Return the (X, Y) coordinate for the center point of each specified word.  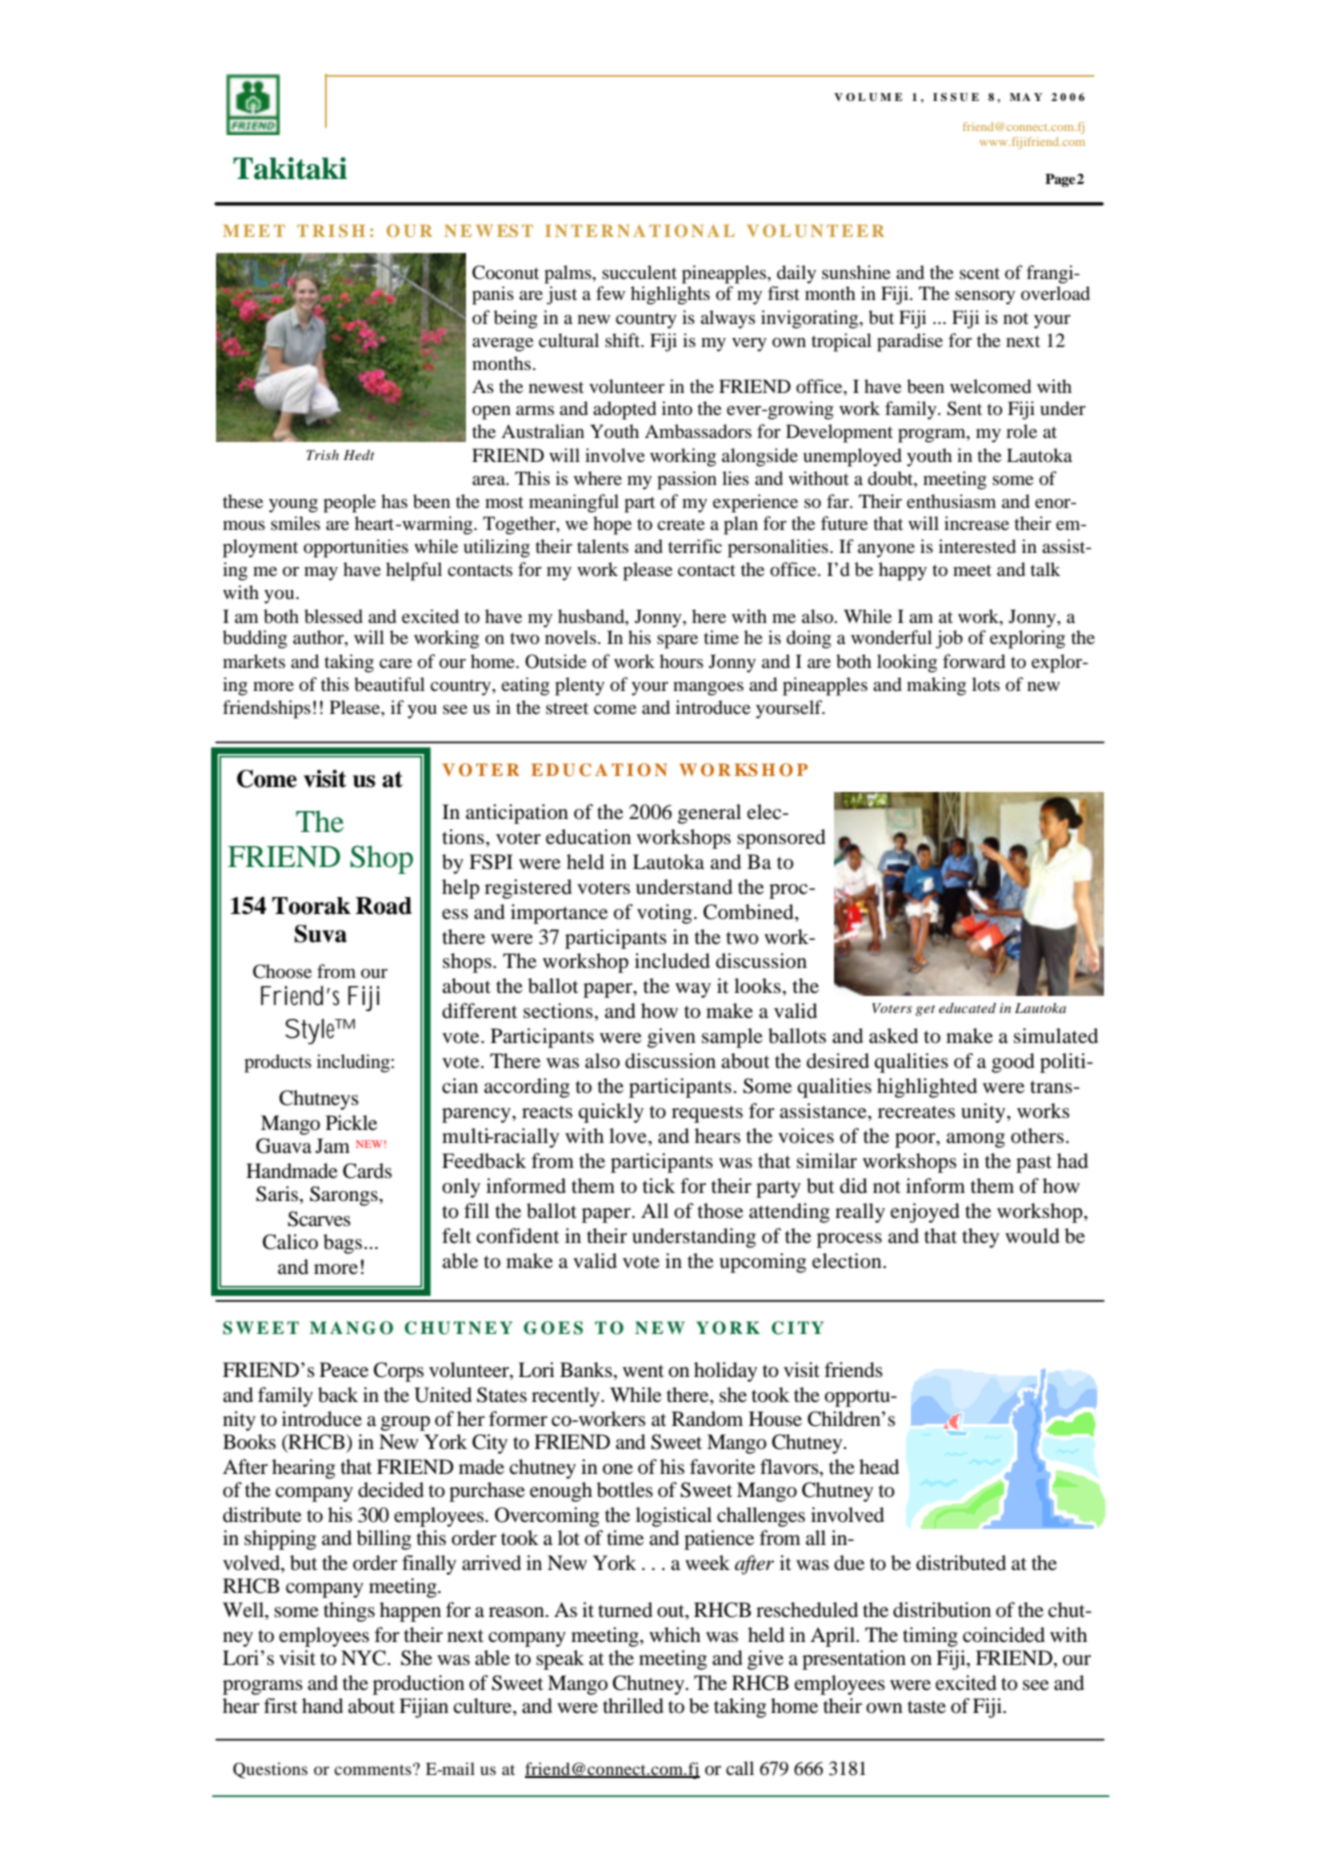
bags (344, 1244)
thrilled (633, 1706)
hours (681, 661)
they (980, 1238)
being (516, 319)
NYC (363, 1658)
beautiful (389, 684)
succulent (639, 272)
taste (927, 1707)
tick (659, 1185)
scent (980, 273)
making (936, 686)
